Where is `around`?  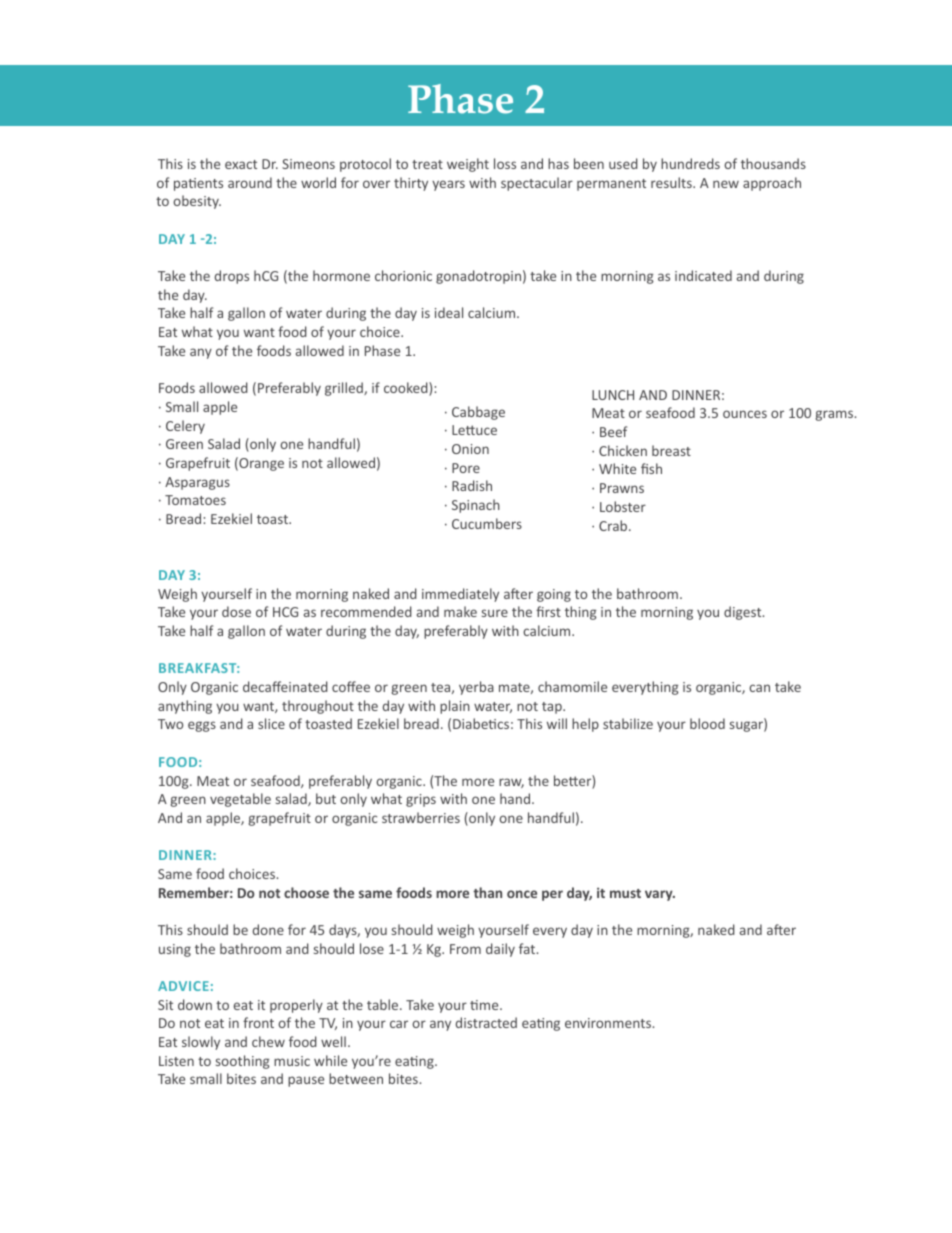
around is located at coordinates (250, 182).
